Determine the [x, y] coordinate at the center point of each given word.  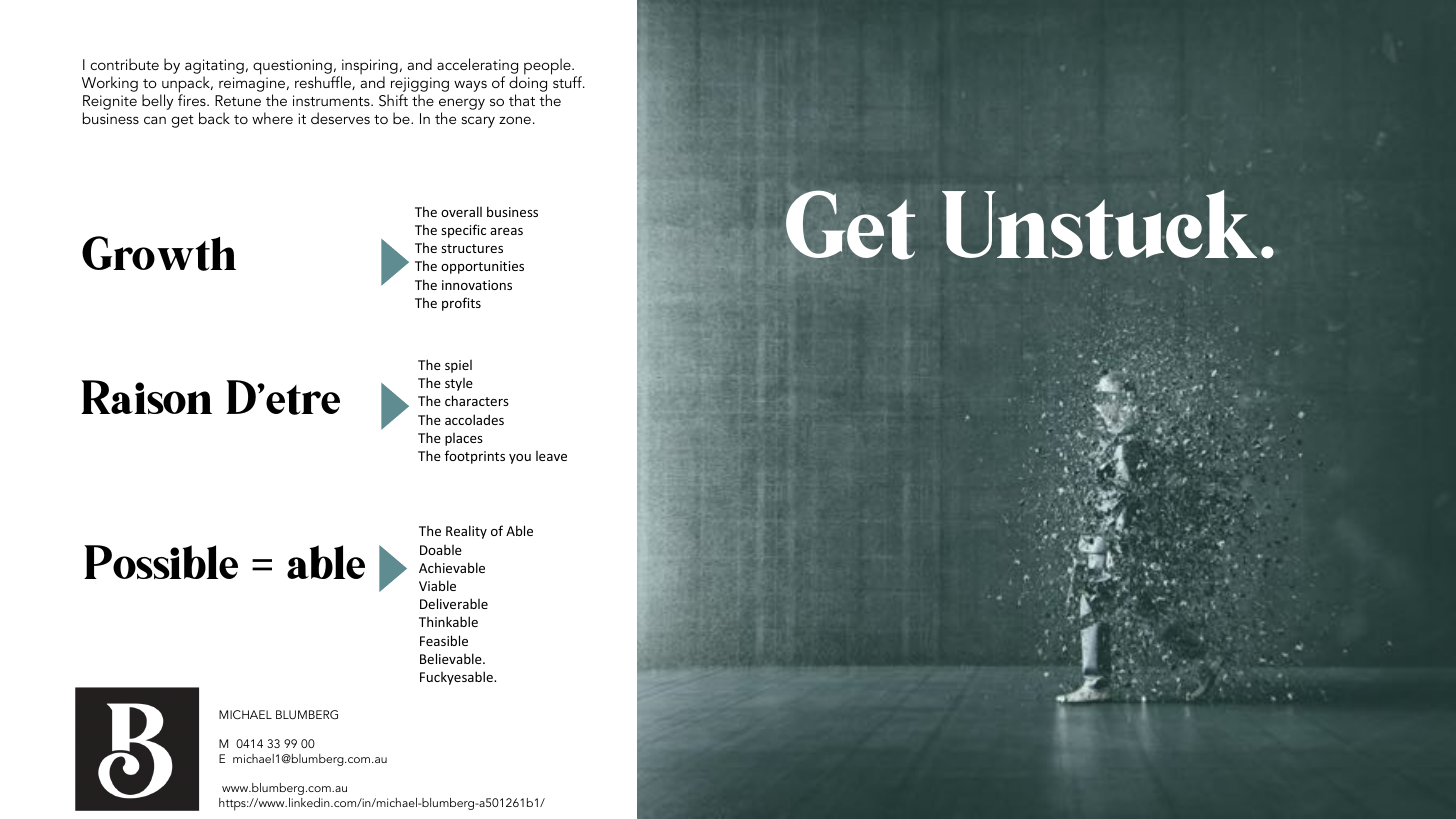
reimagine [253, 86]
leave [551, 456]
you [520, 459]
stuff [567, 81]
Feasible [444, 640]
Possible [161, 562]
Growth [159, 253]
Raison [146, 397]
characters [477, 400]
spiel [458, 366]
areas [506, 231]
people [548, 66]
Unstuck [1099, 225]
